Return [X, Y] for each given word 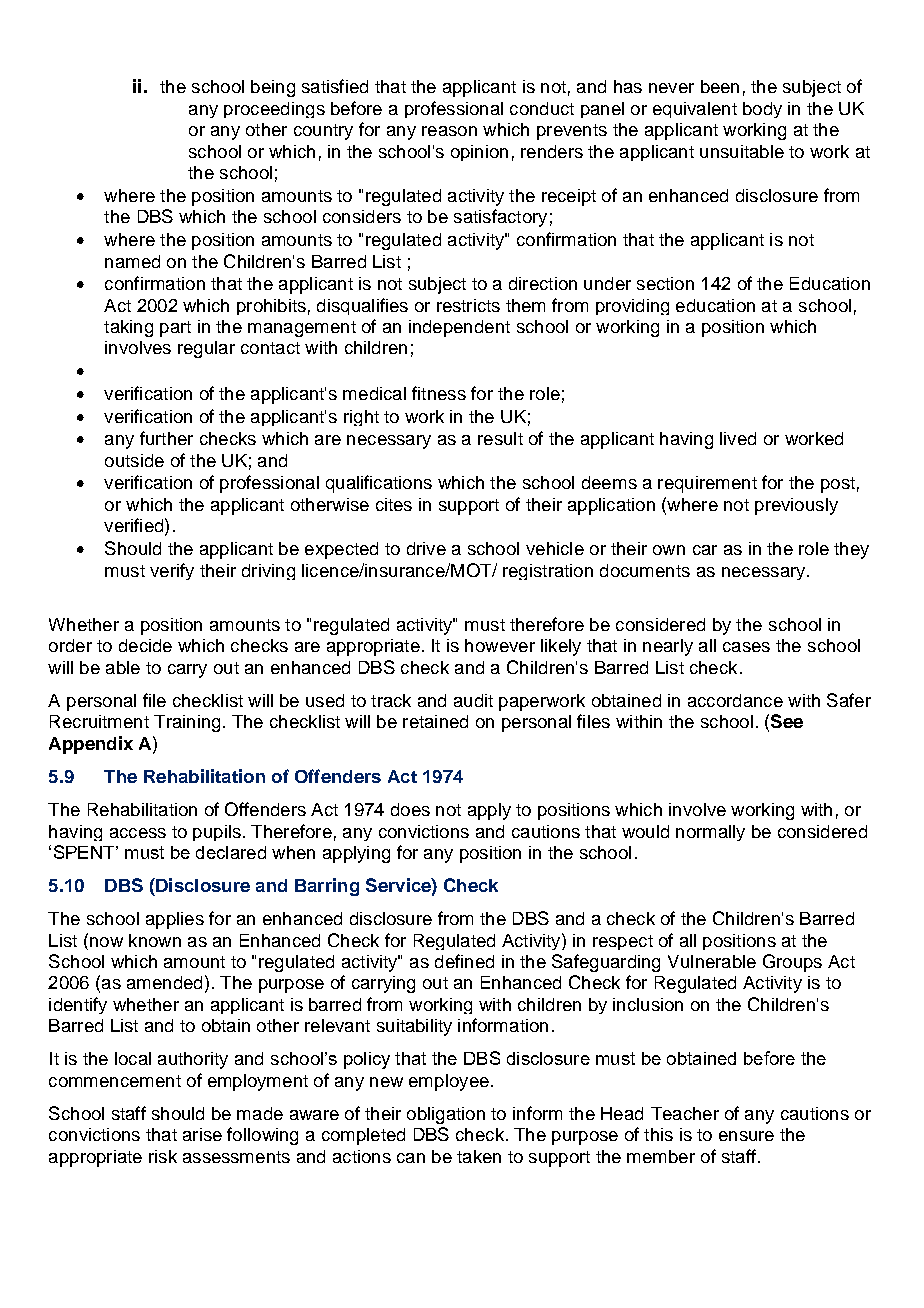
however [500, 645]
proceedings [274, 110]
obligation [446, 1115]
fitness [439, 393]
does [410, 809]
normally [710, 833]
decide [145, 645]
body [762, 110]
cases [746, 647]
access [138, 833]
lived [738, 438]
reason [449, 131]
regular [206, 349]
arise [202, 1134]
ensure [746, 1136]
